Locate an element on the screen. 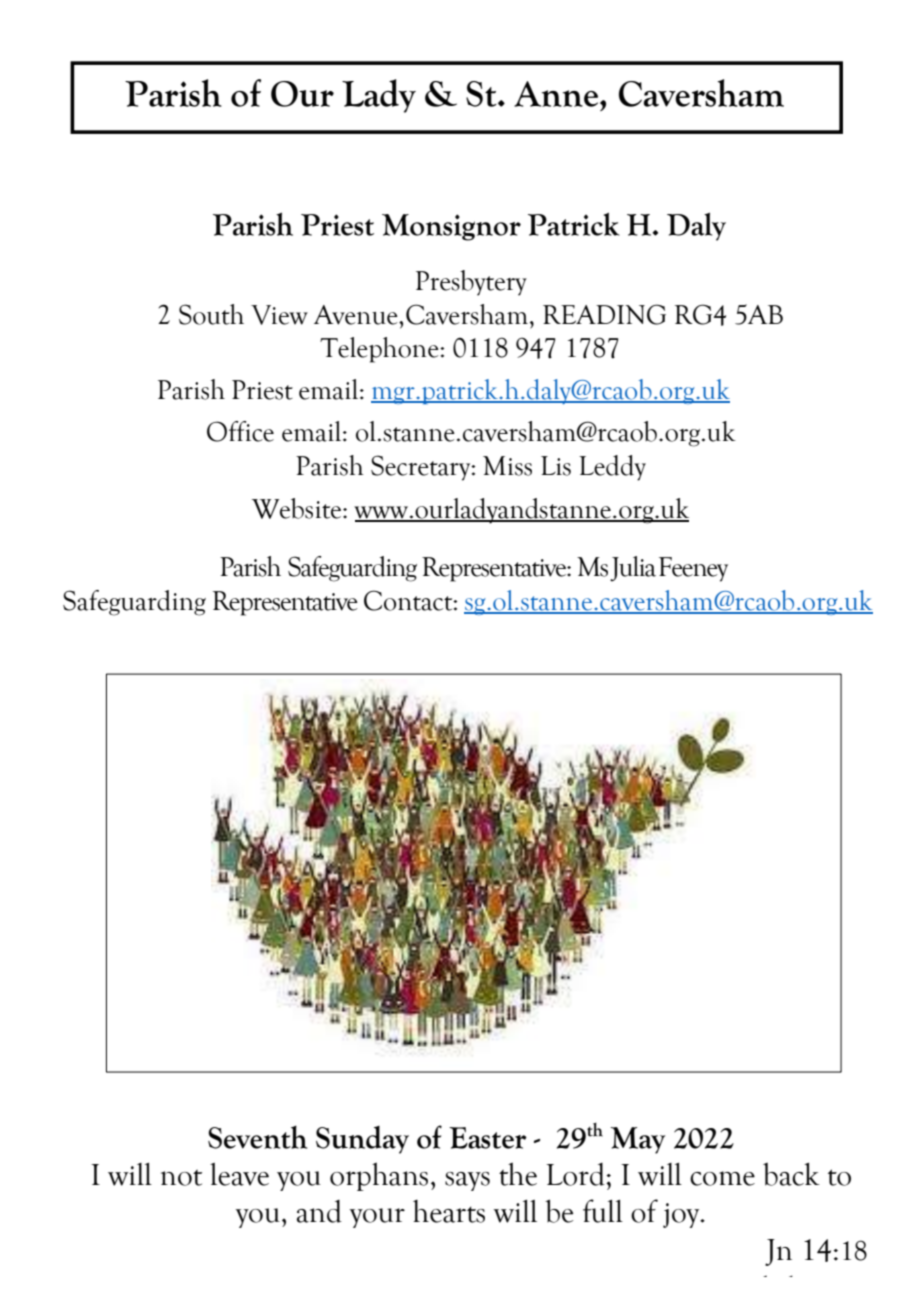 This screenshot has width=924, height=1310. leave is located at coordinates (239, 1174).
